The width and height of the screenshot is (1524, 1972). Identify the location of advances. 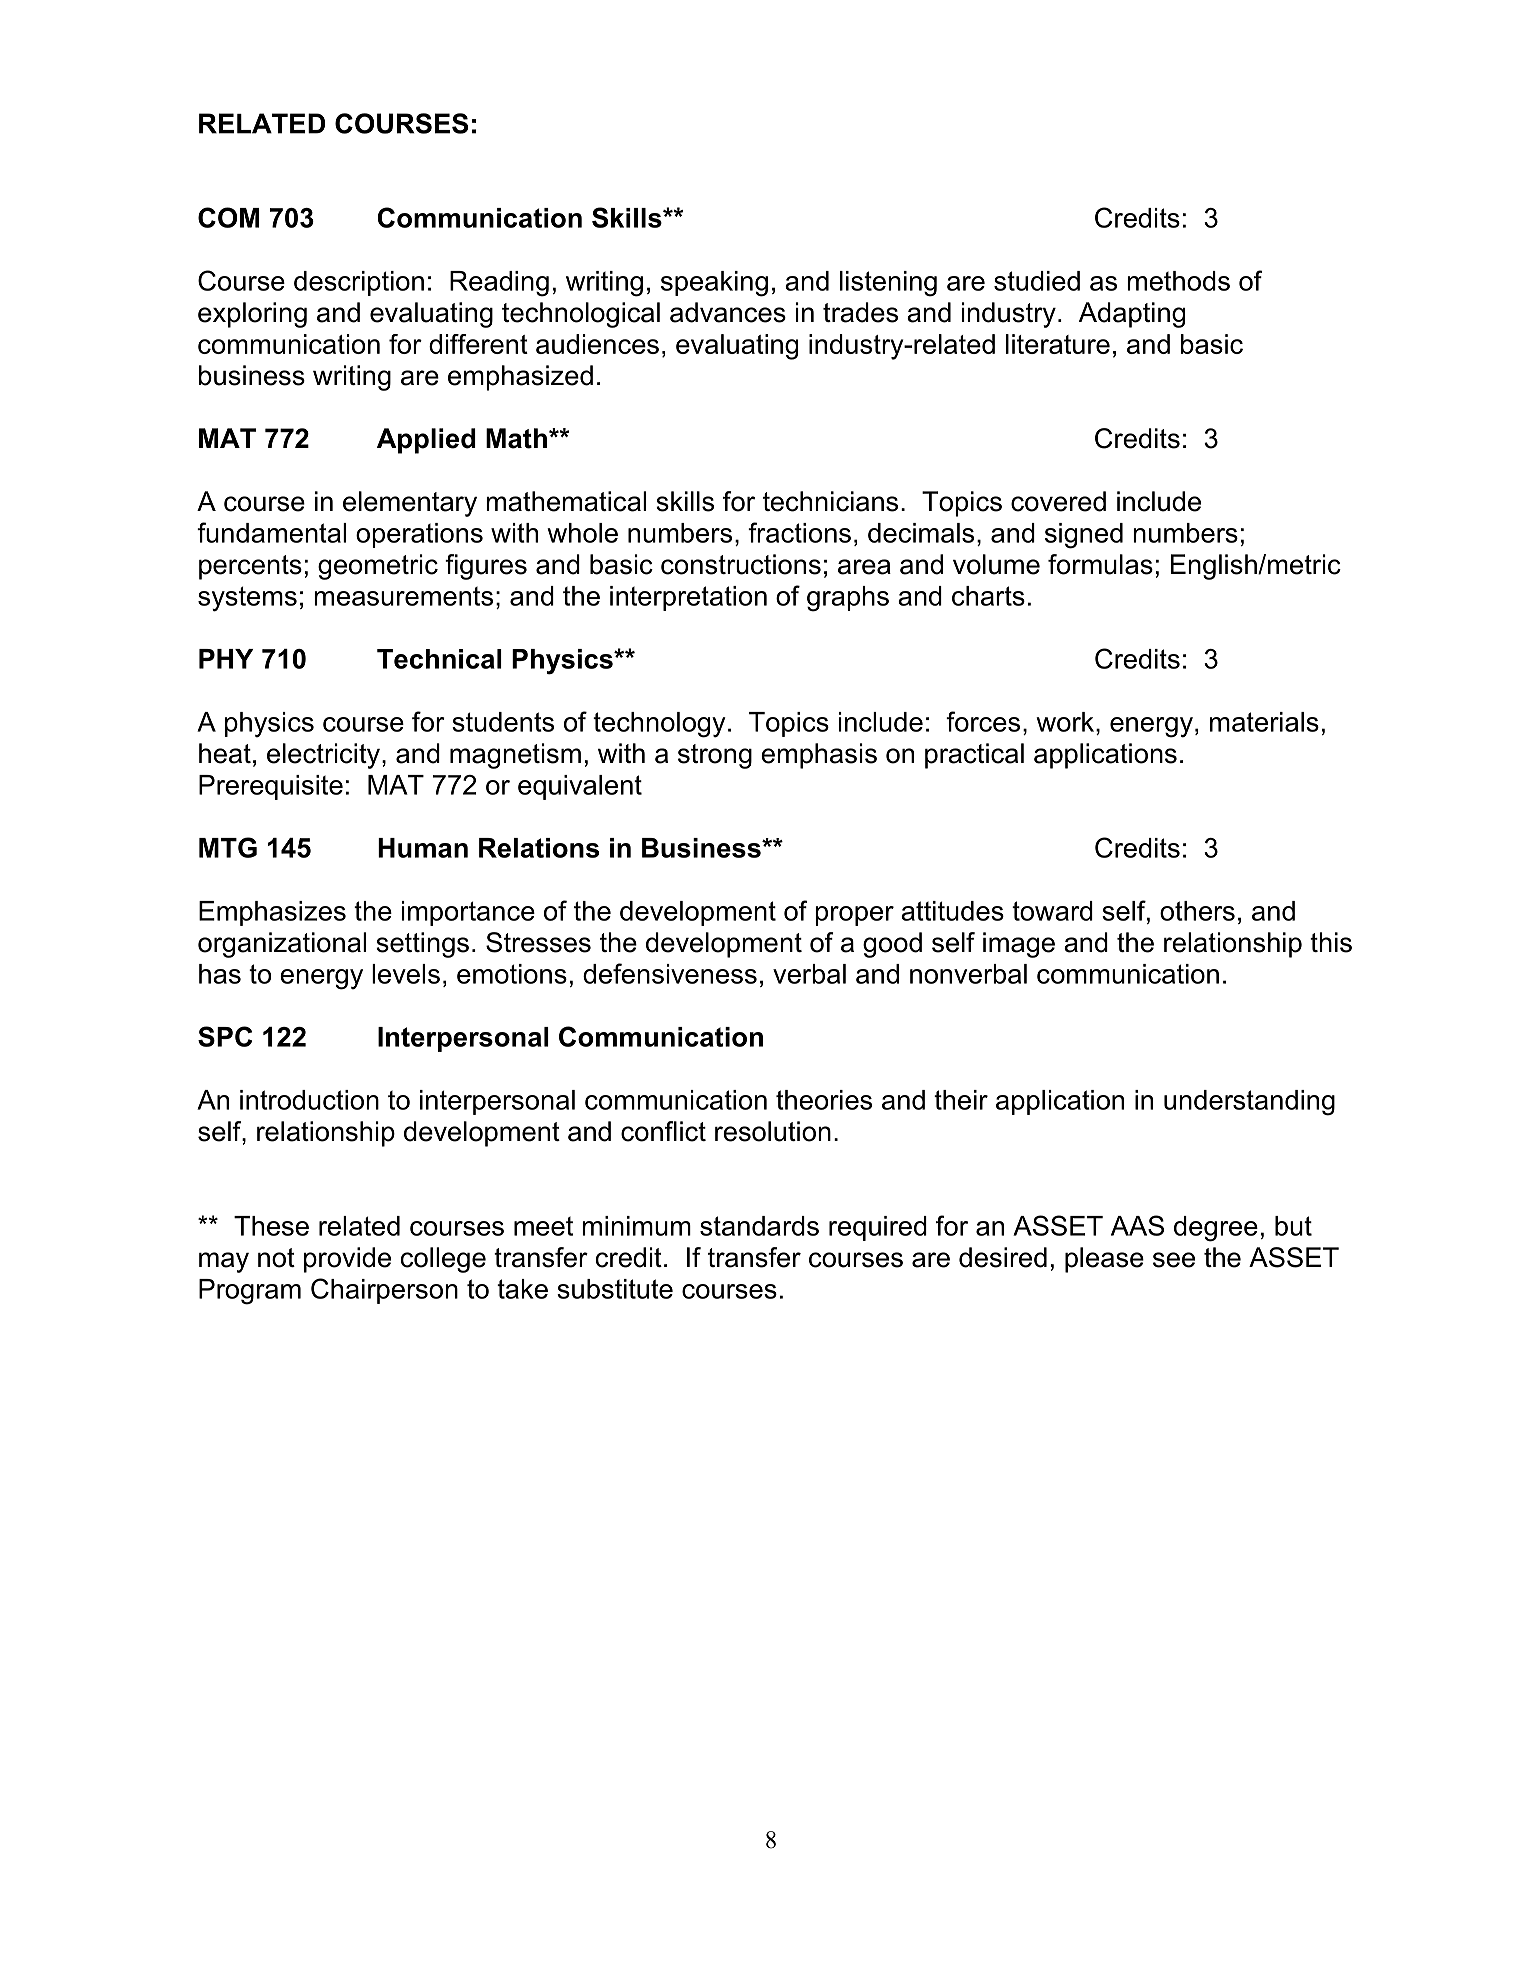
(728, 312).
